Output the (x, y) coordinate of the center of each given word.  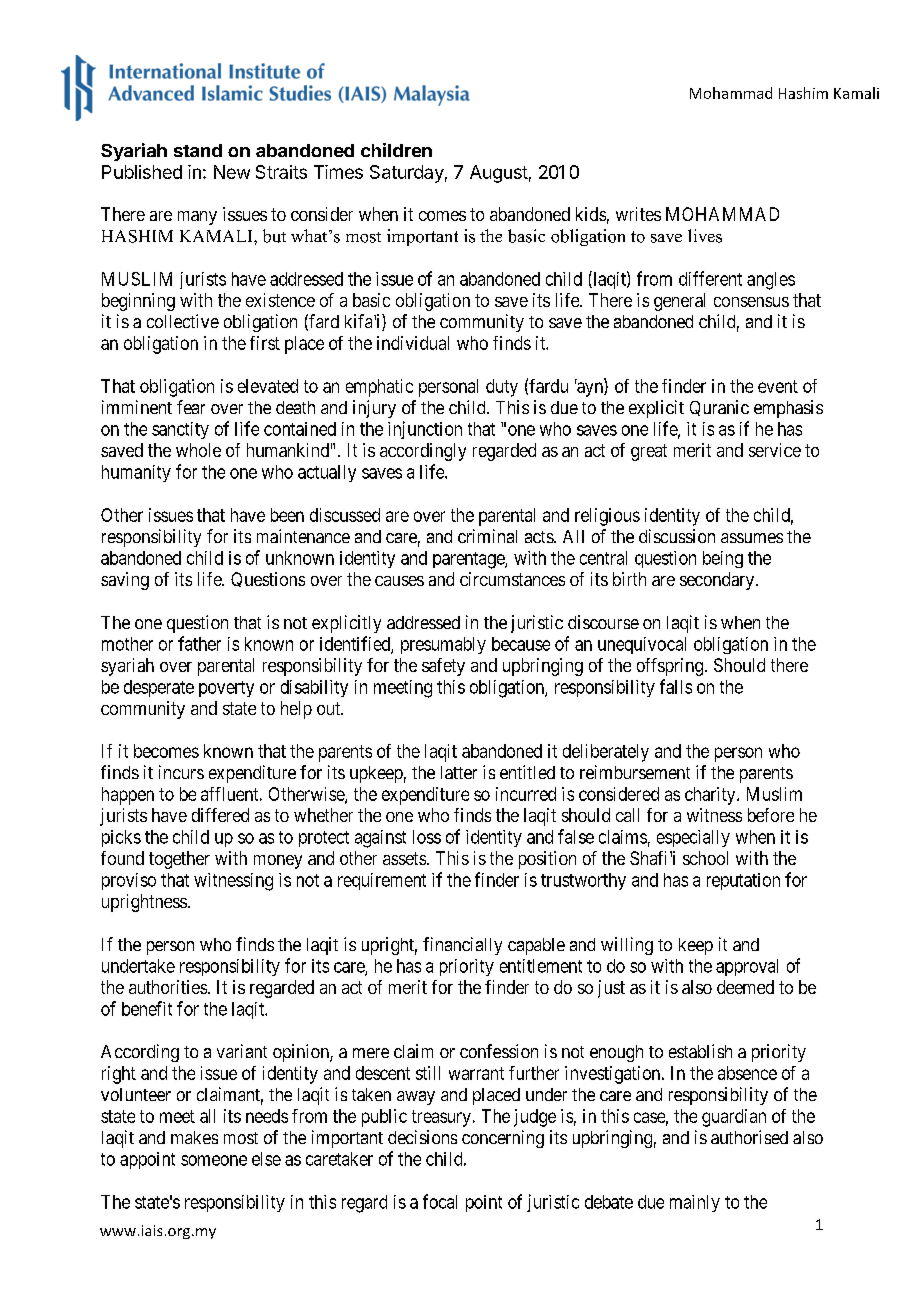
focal (440, 1201)
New (232, 172)
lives (705, 236)
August (499, 174)
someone (214, 1160)
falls (676, 686)
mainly (695, 1203)
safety (443, 667)
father (199, 643)
